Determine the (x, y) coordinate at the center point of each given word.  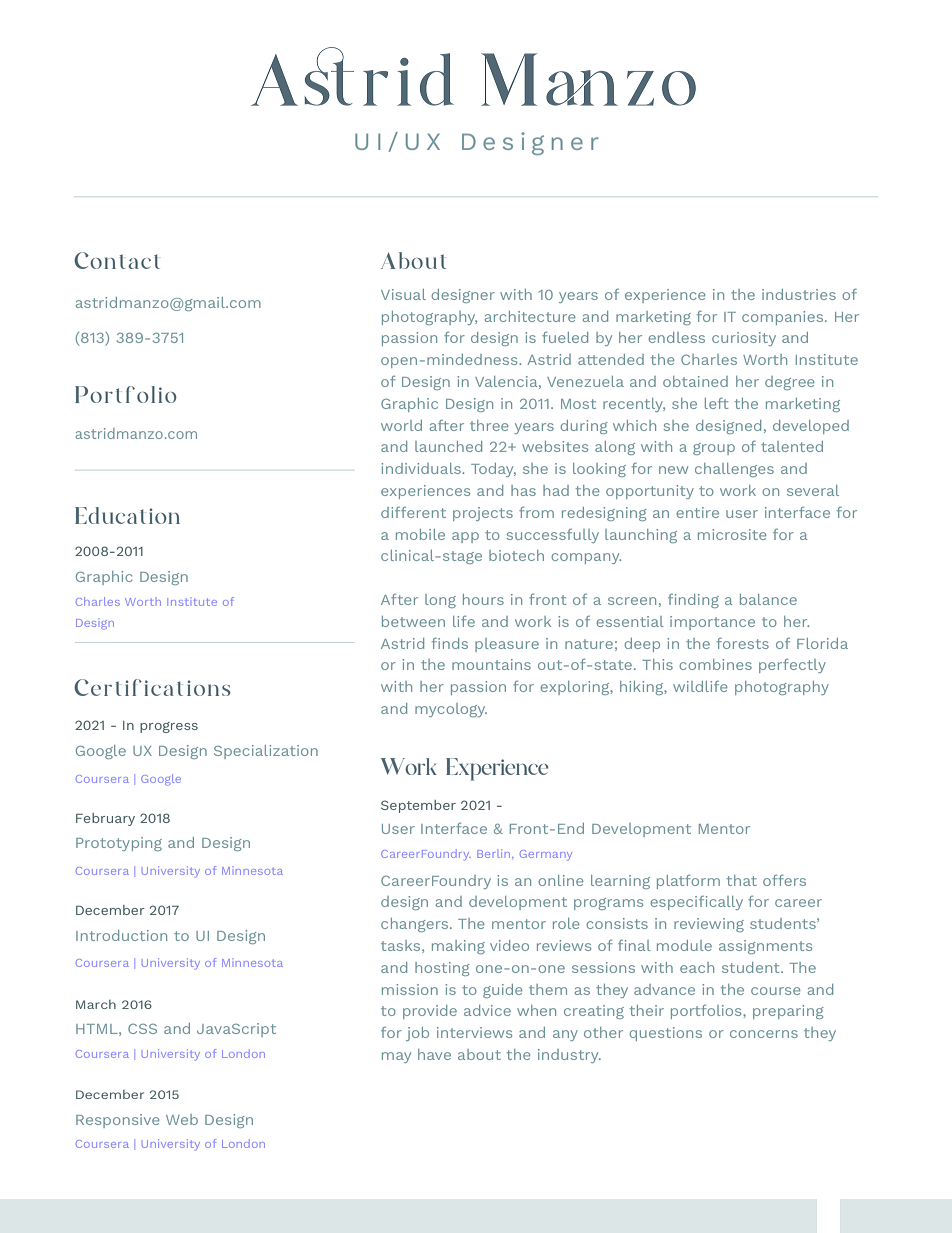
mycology (451, 710)
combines (715, 664)
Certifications (152, 687)
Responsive (117, 1121)
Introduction (121, 935)
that (741, 880)
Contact (117, 260)
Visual (403, 294)
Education (127, 515)
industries (799, 294)
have (434, 1054)
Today (493, 470)
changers (416, 925)
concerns (764, 1034)
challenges (734, 470)
